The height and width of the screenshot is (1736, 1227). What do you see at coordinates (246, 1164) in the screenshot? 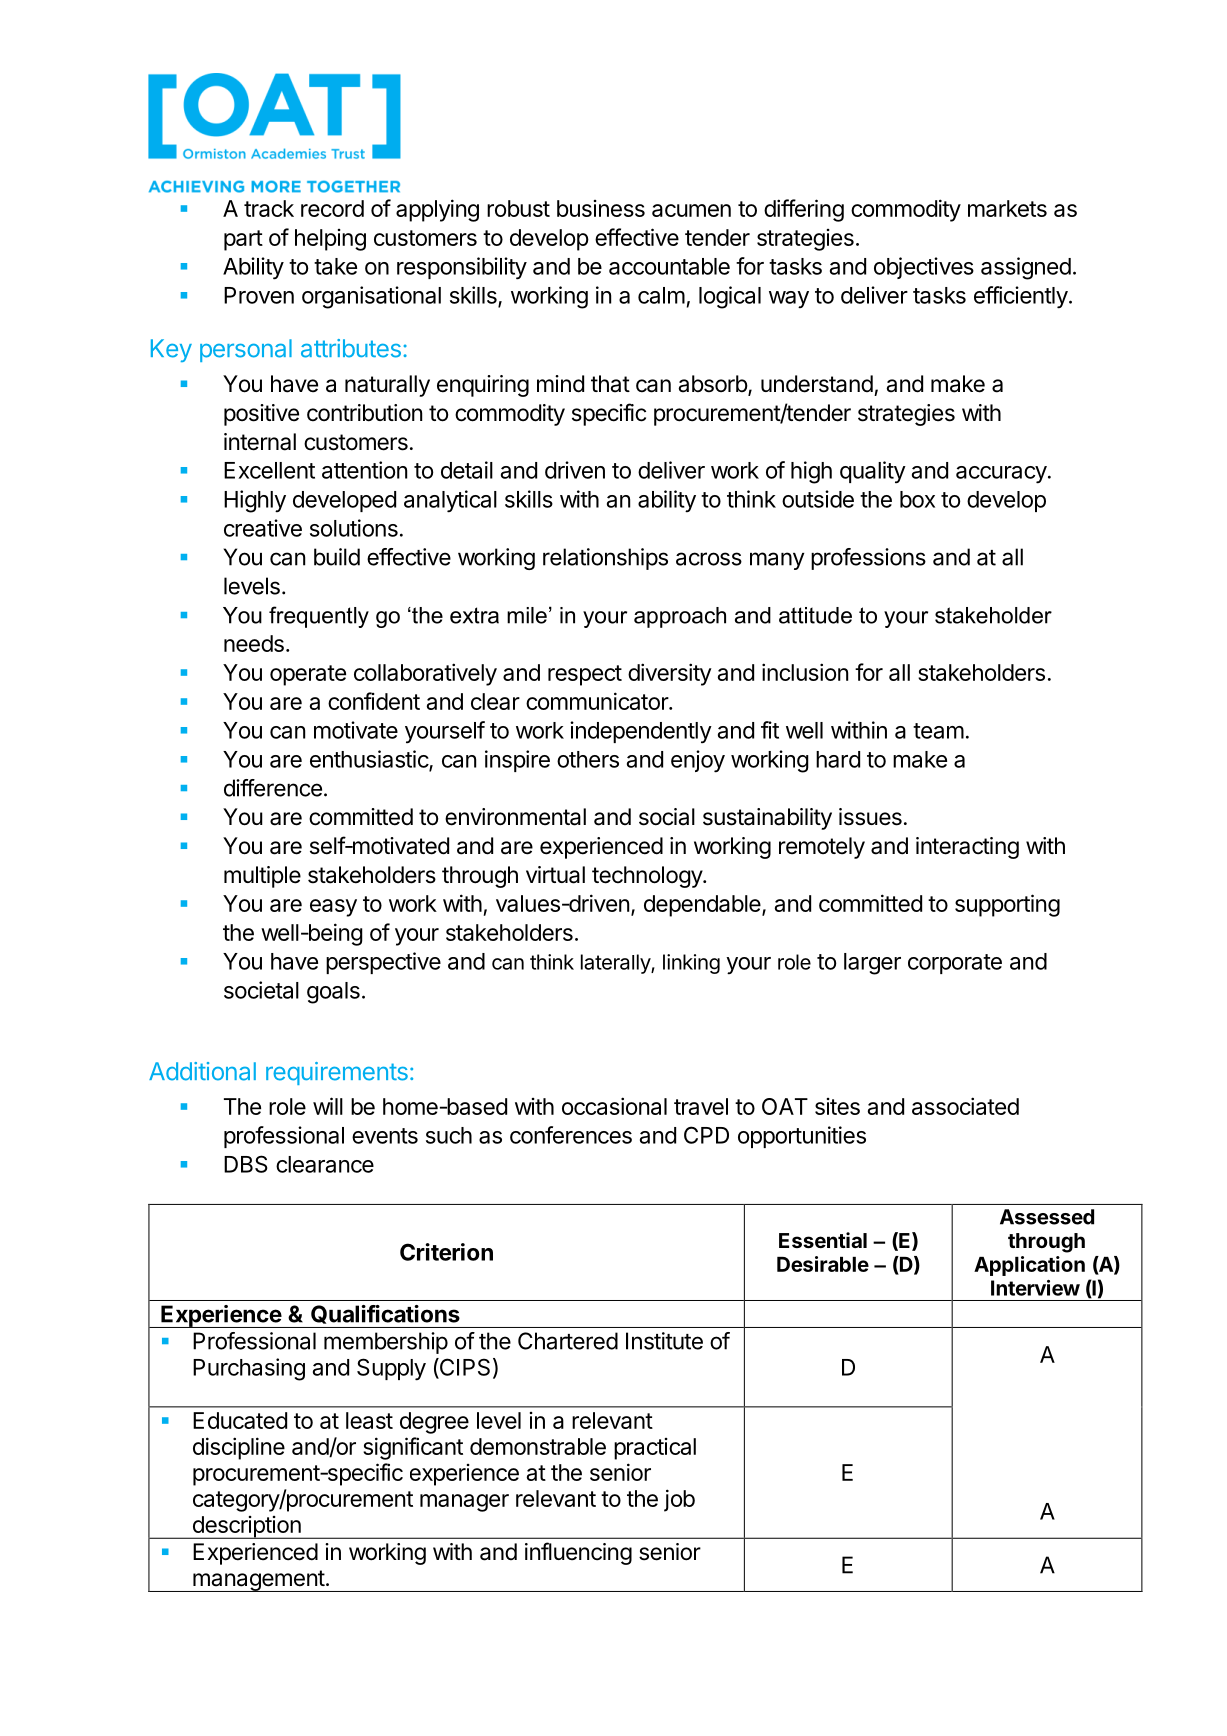
I see `DBS` at bounding box center [246, 1164].
